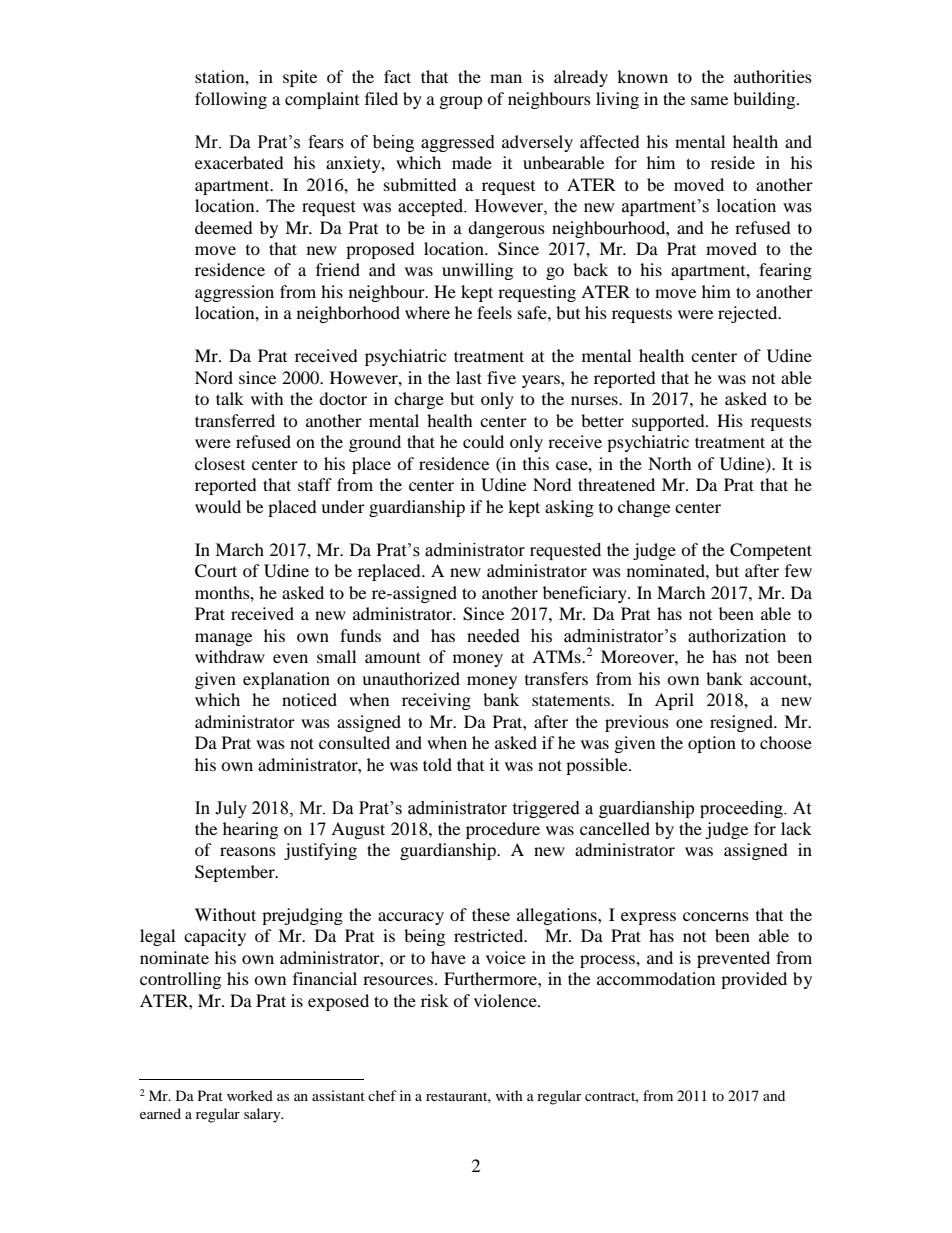 The height and width of the page is (1233, 952). I want to click on worked, so click(250, 1095).
